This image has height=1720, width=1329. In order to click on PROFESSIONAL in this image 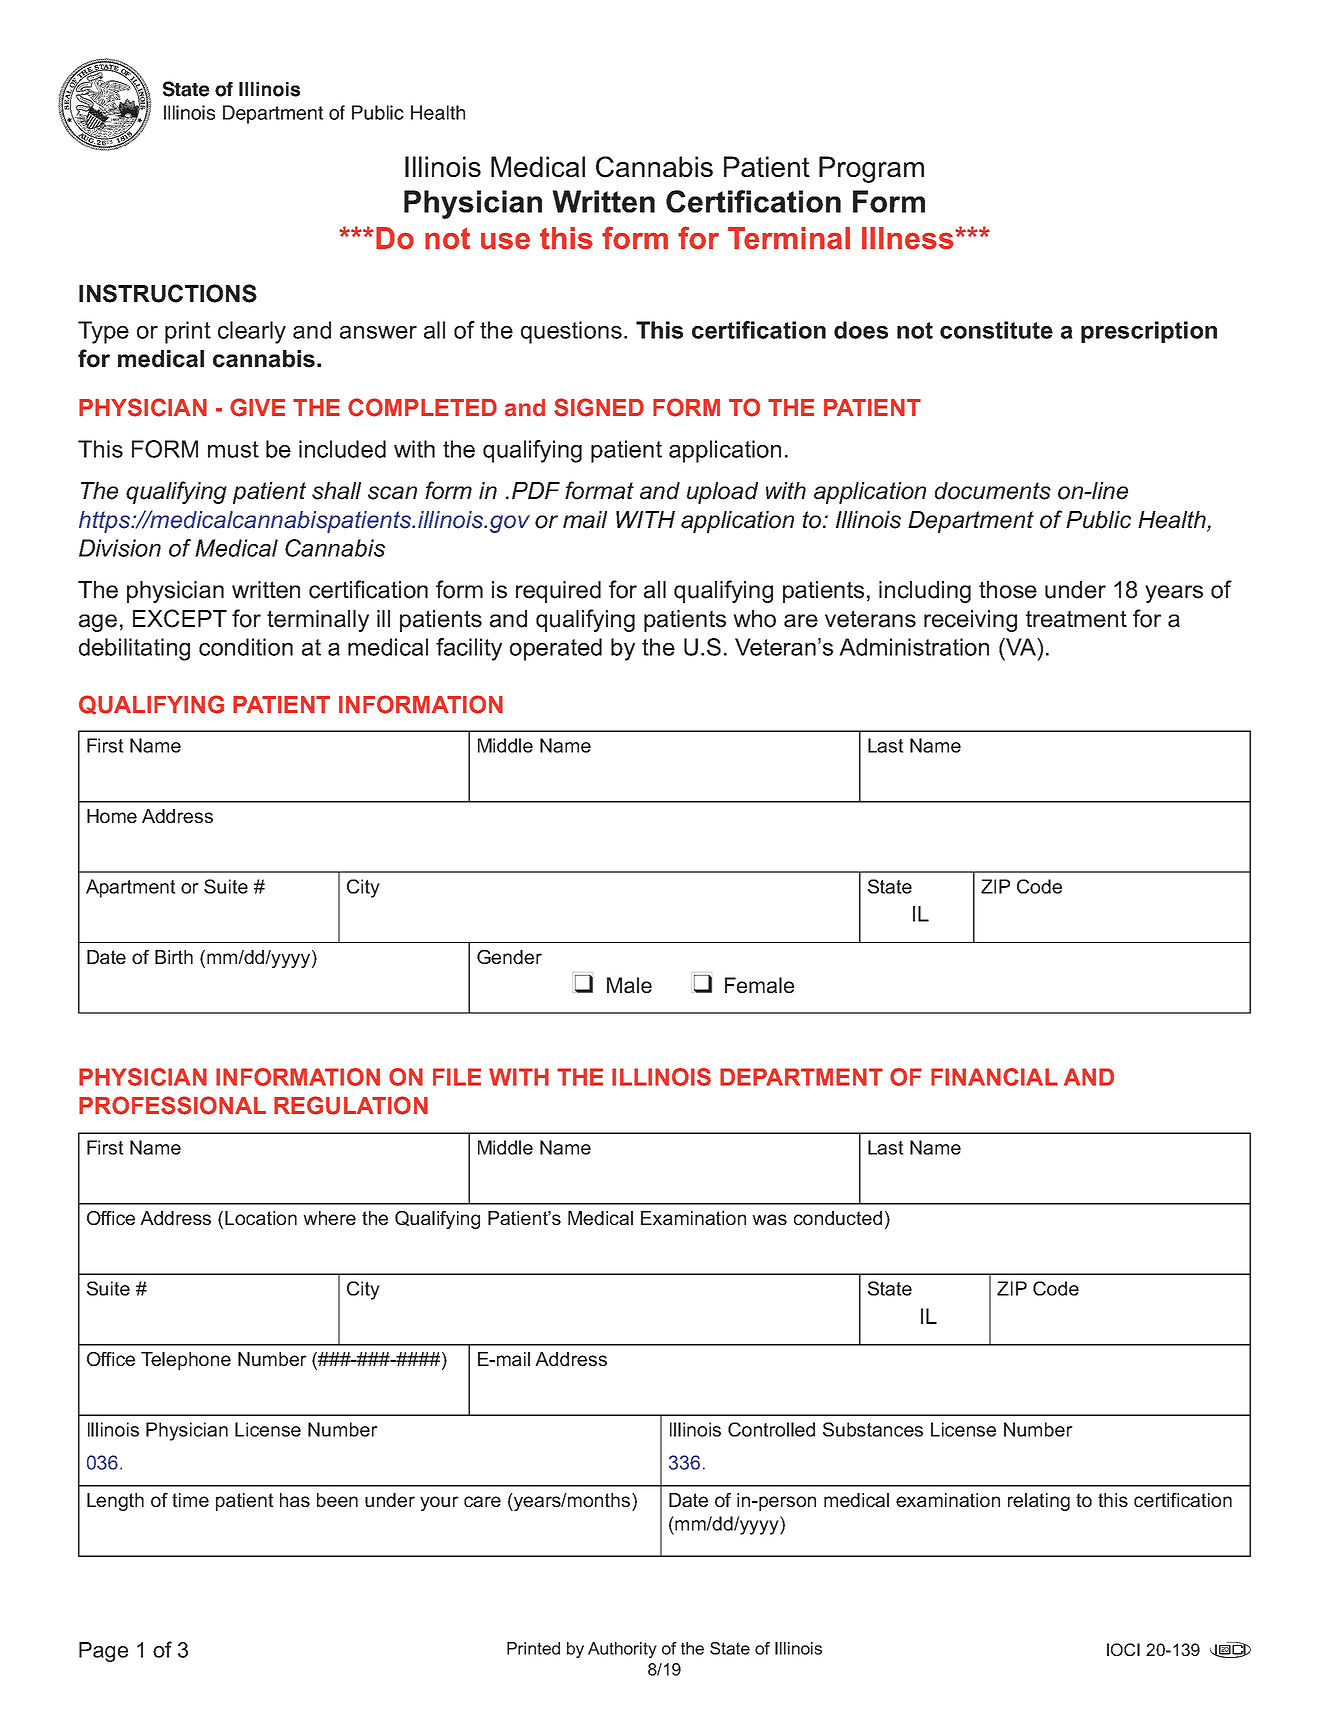, I will do `click(172, 1105)`.
